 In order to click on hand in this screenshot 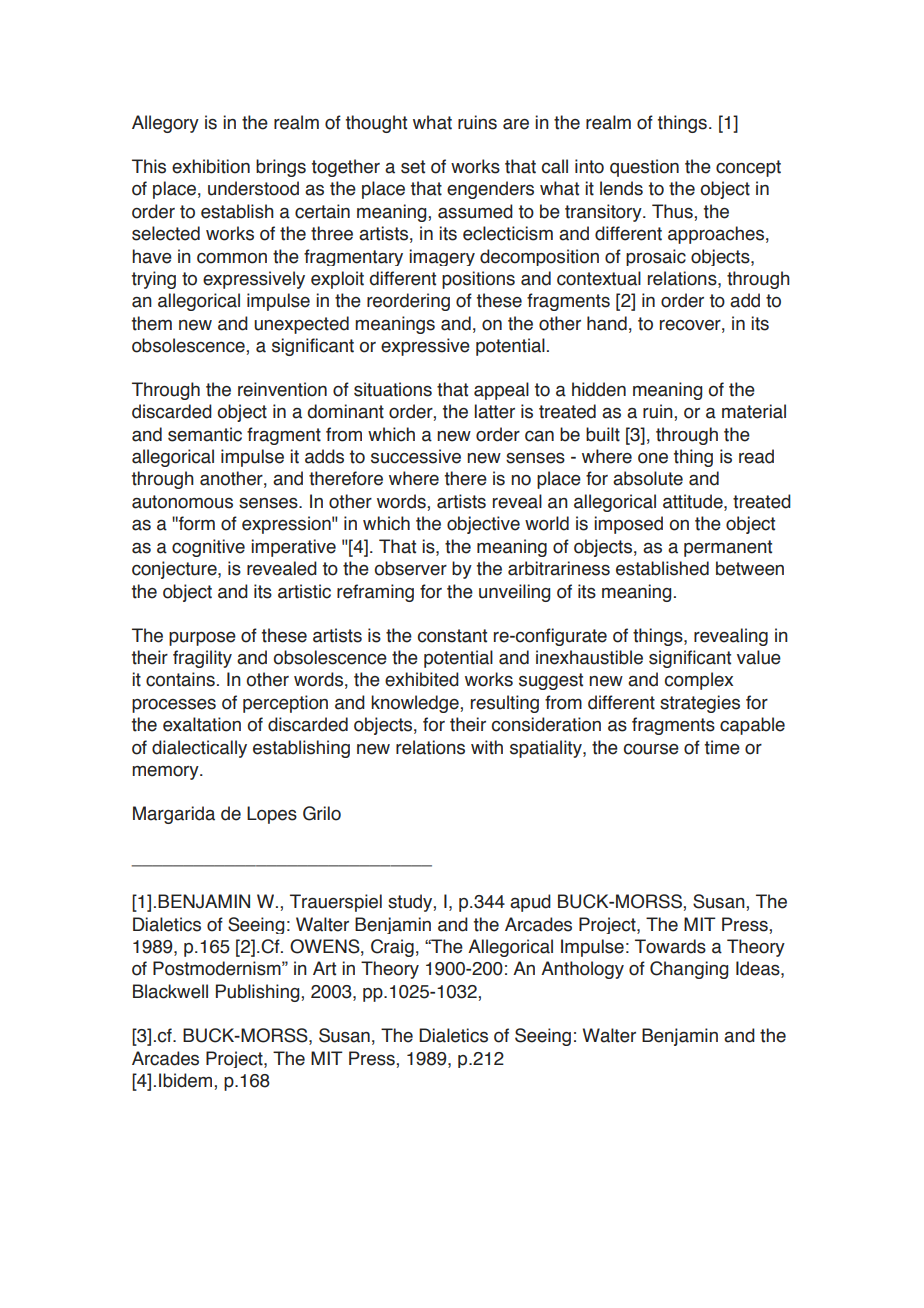, I will do `click(607, 323)`.
